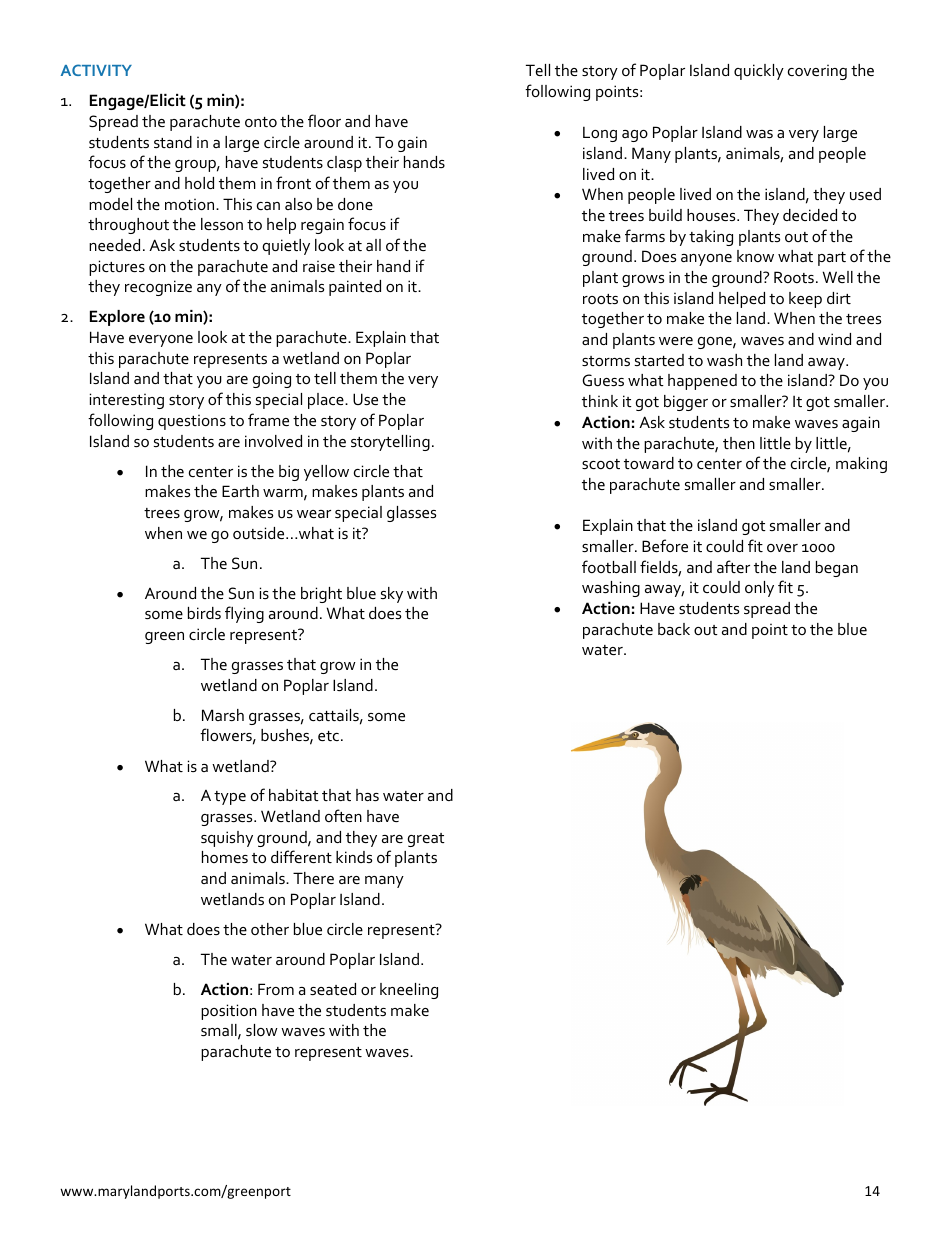 This screenshot has width=952, height=1233. What do you see at coordinates (600, 134) in the screenshot?
I see `Long` at bounding box center [600, 134].
